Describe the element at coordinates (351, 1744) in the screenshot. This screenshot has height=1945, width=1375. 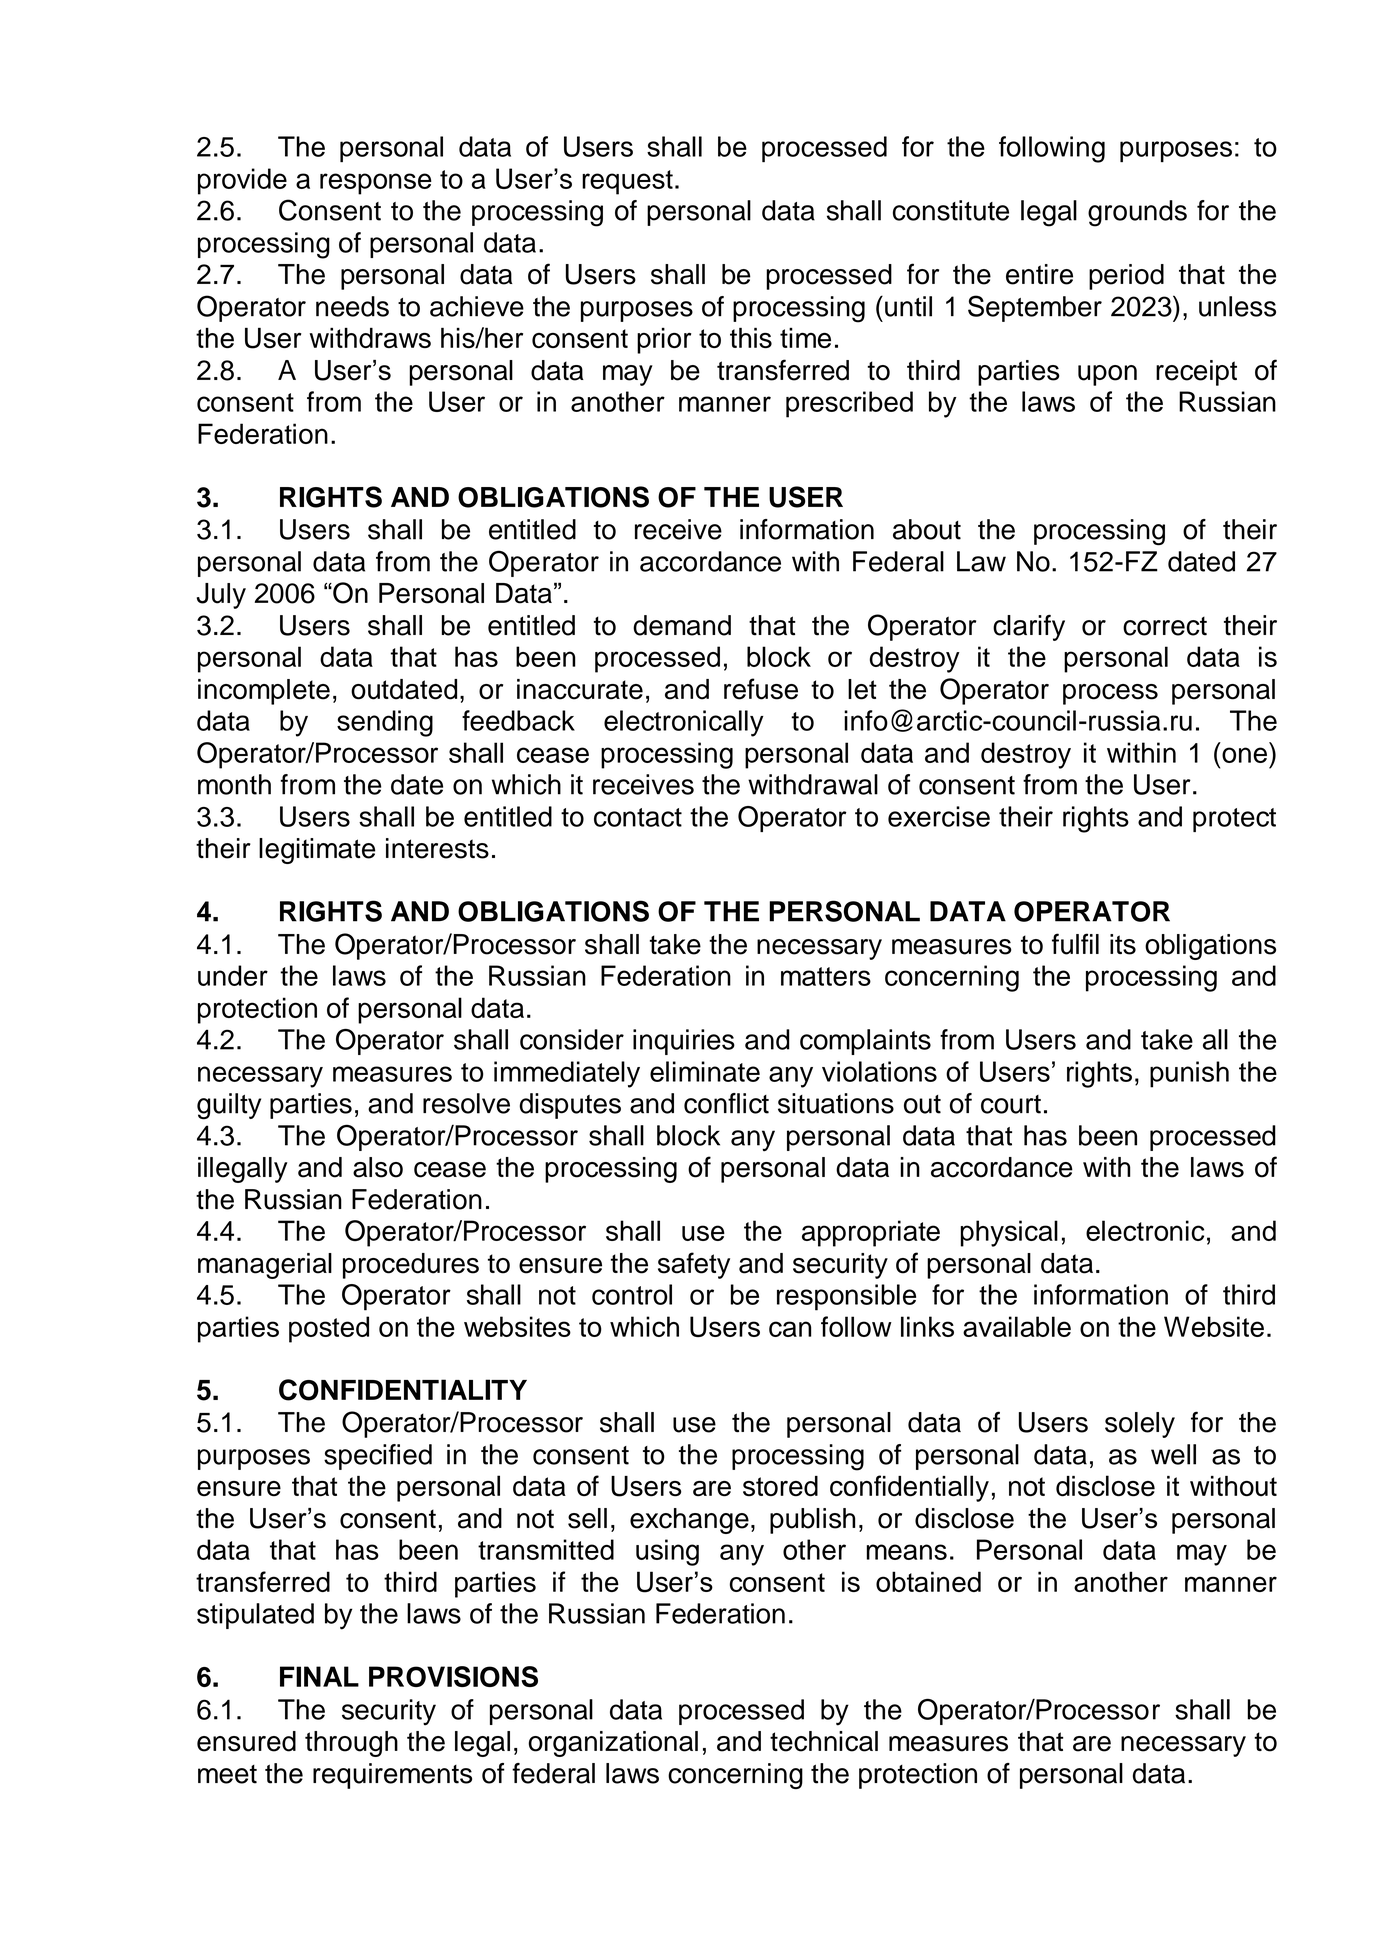
I see `through` at that location.
